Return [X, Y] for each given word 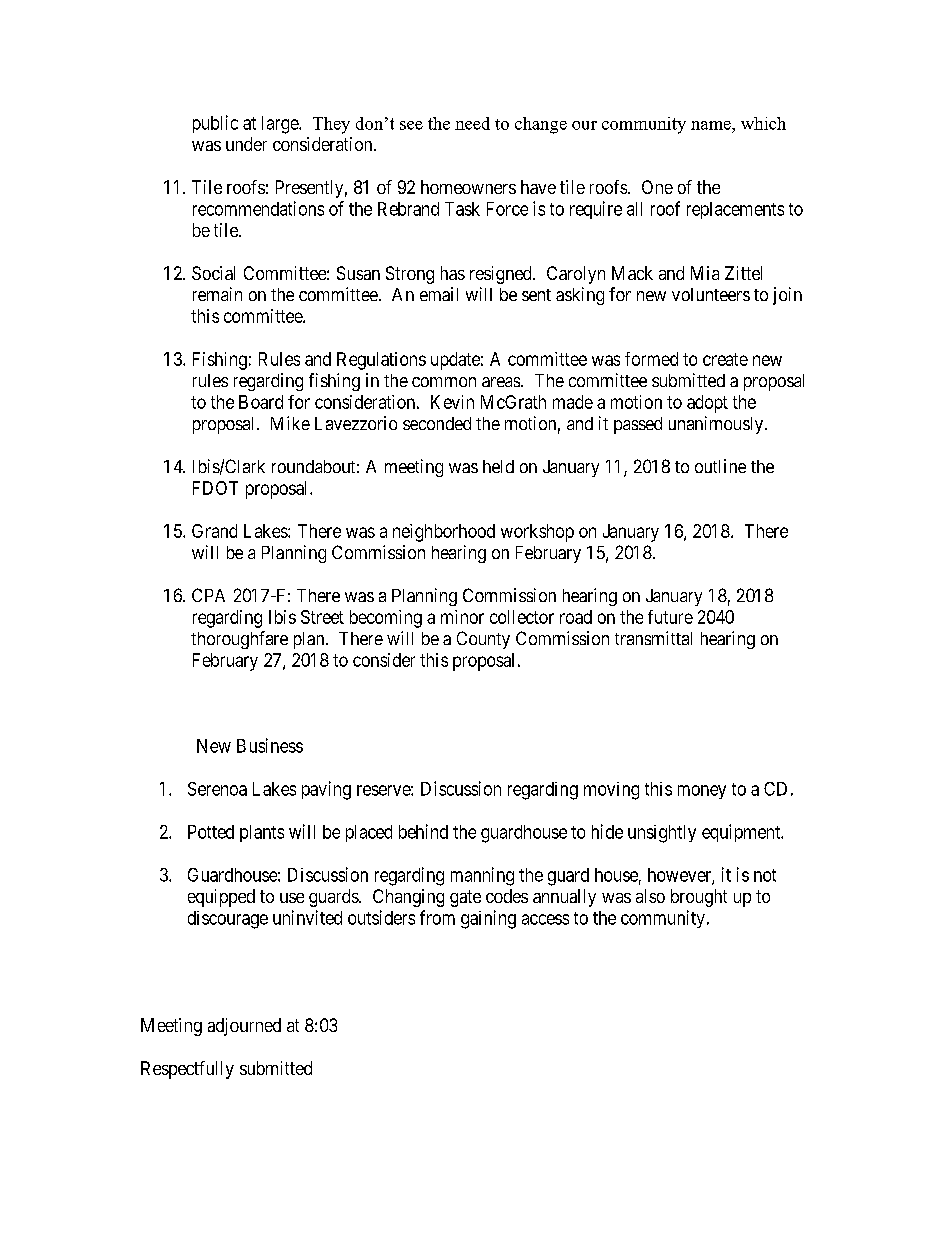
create [725, 359]
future [670, 617]
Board [261, 402]
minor [462, 617]
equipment [742, 833]
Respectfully [187, 1070]
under [246, 144]
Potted [211, 832]
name [712, 125]
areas [501, 382]
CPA [208, 595]
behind [423, 831]
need [472, 123]
